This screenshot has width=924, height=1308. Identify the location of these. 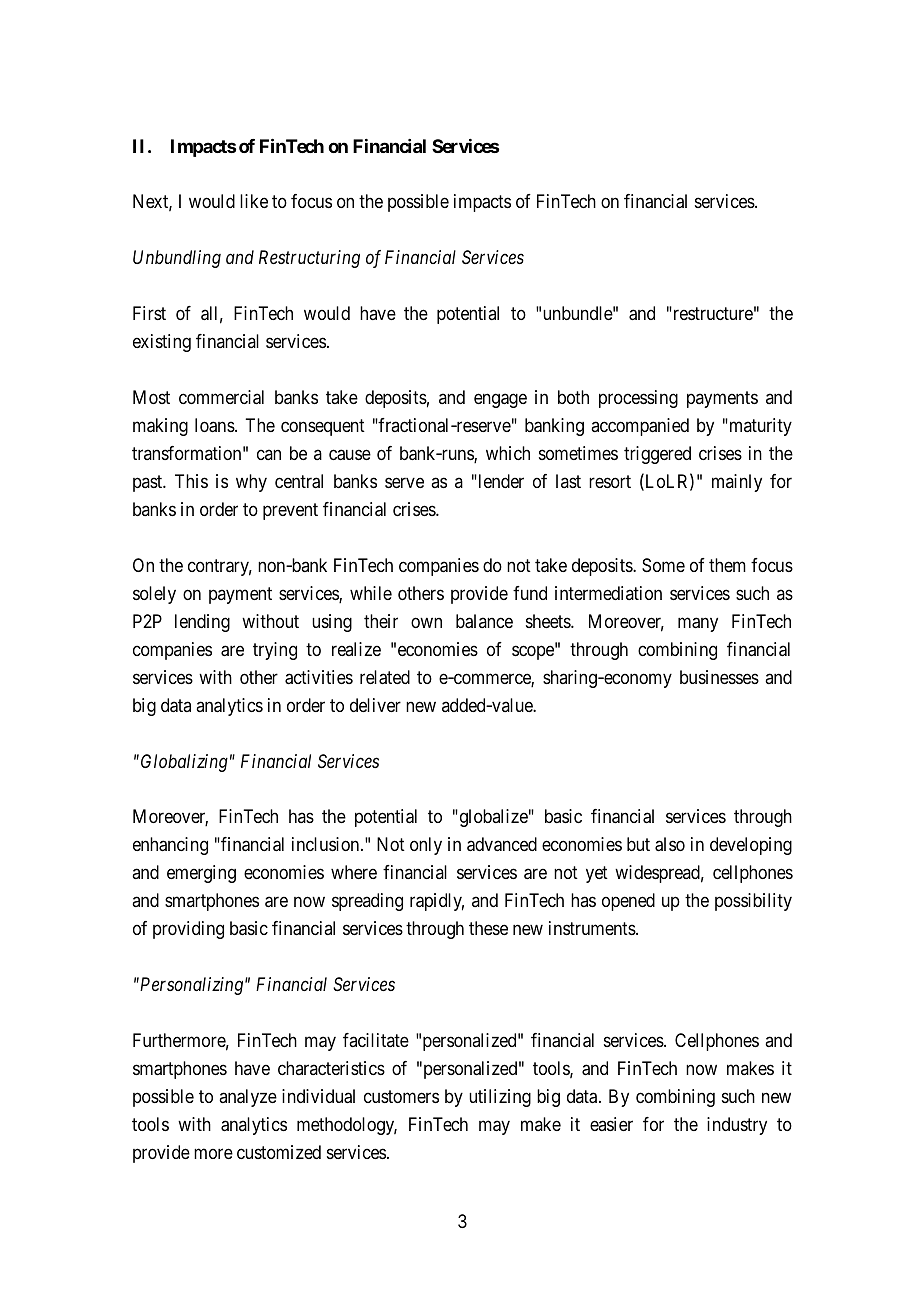
(488, 928).
